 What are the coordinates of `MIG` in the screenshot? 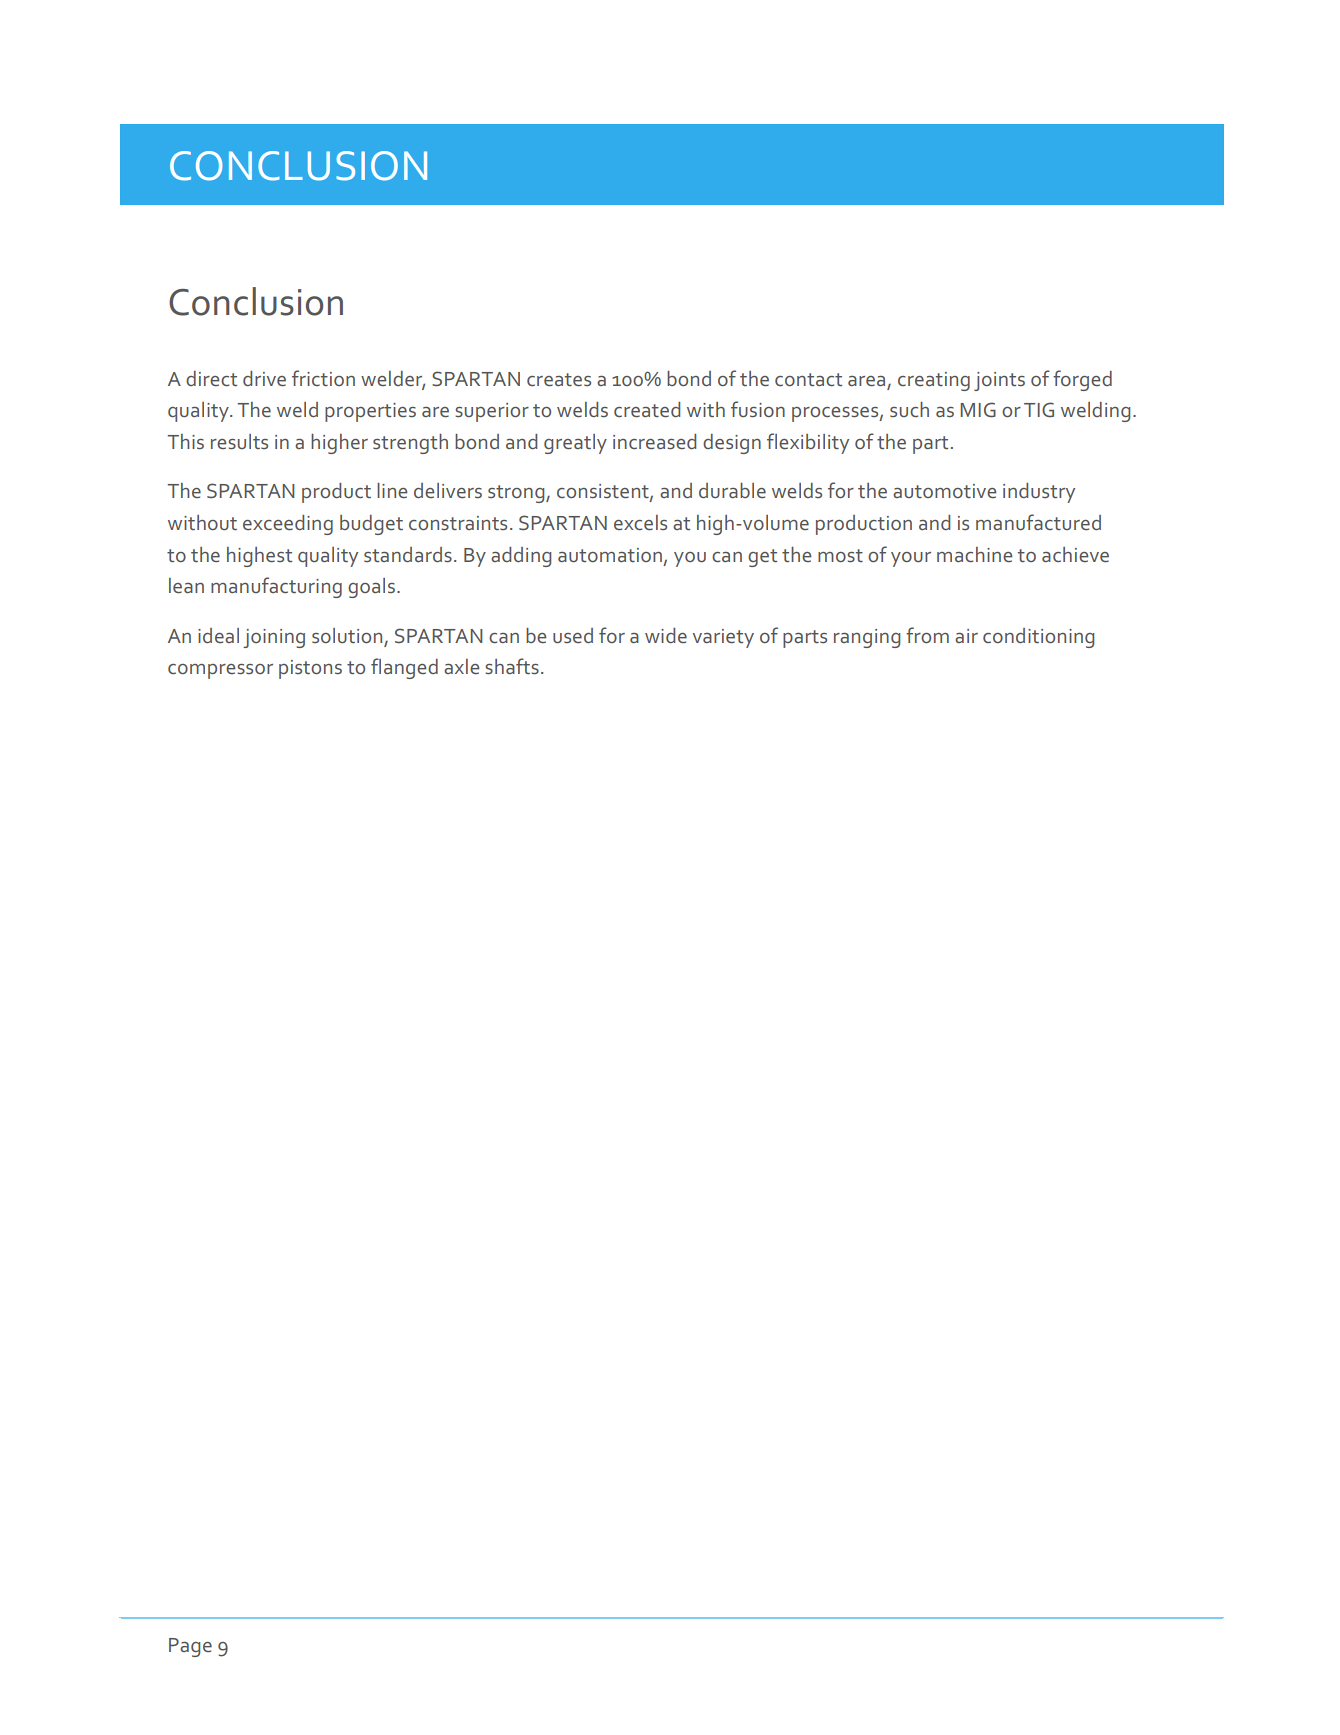 It's located at (978, 409).
